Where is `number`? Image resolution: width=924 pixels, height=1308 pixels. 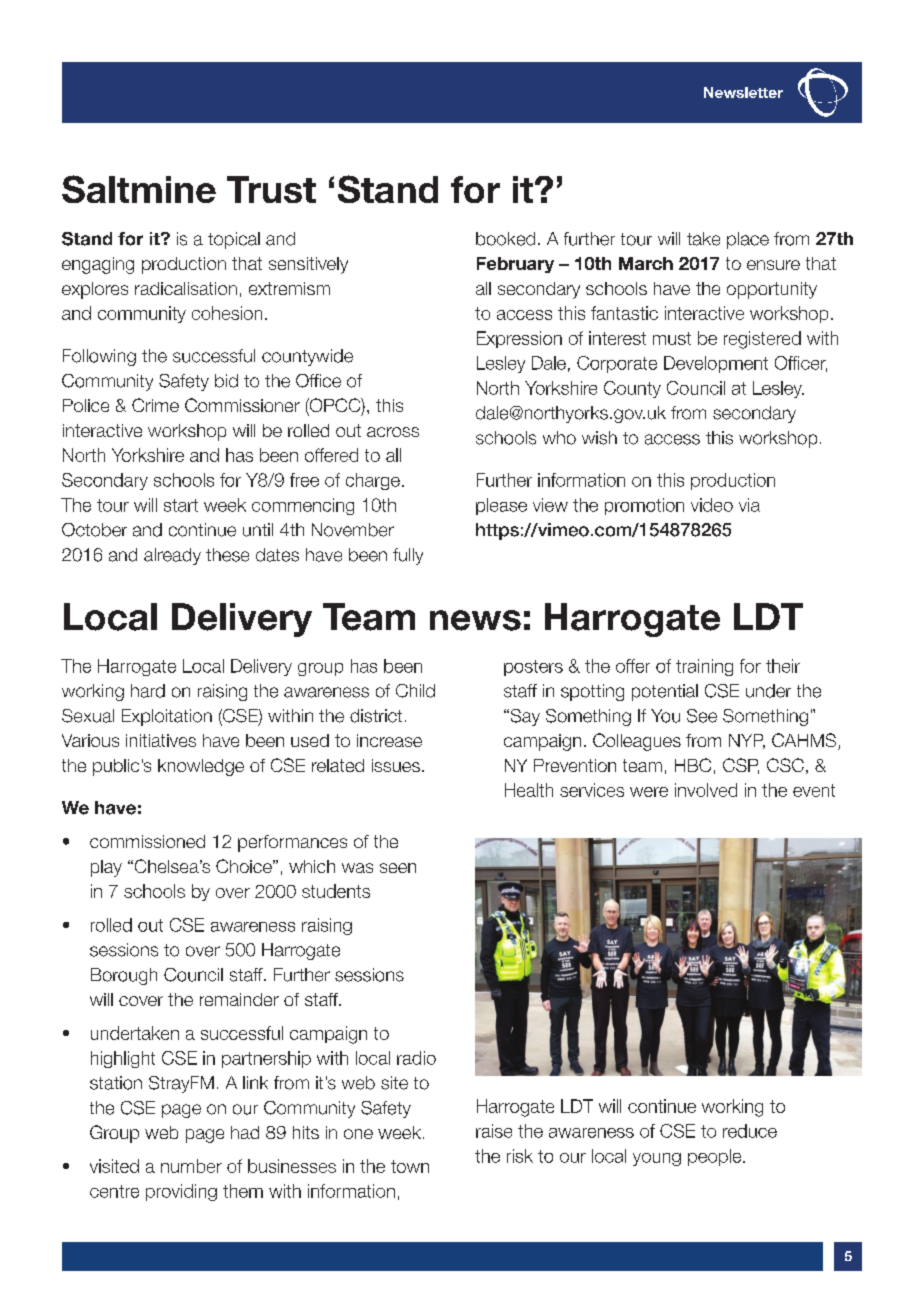
number is located at coordinates (191, 1166).
